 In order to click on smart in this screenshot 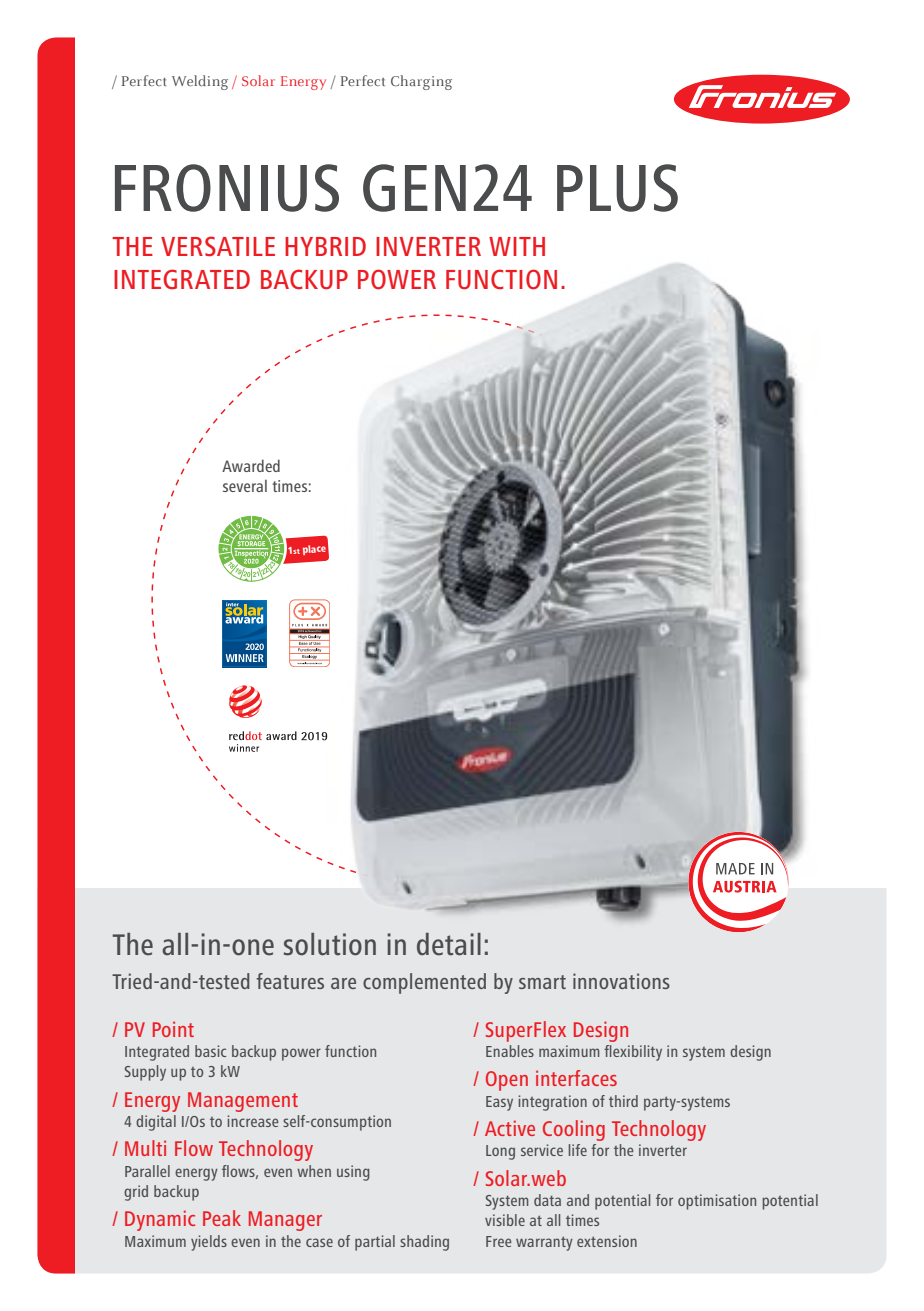, I will do `click(542, 982)`.
